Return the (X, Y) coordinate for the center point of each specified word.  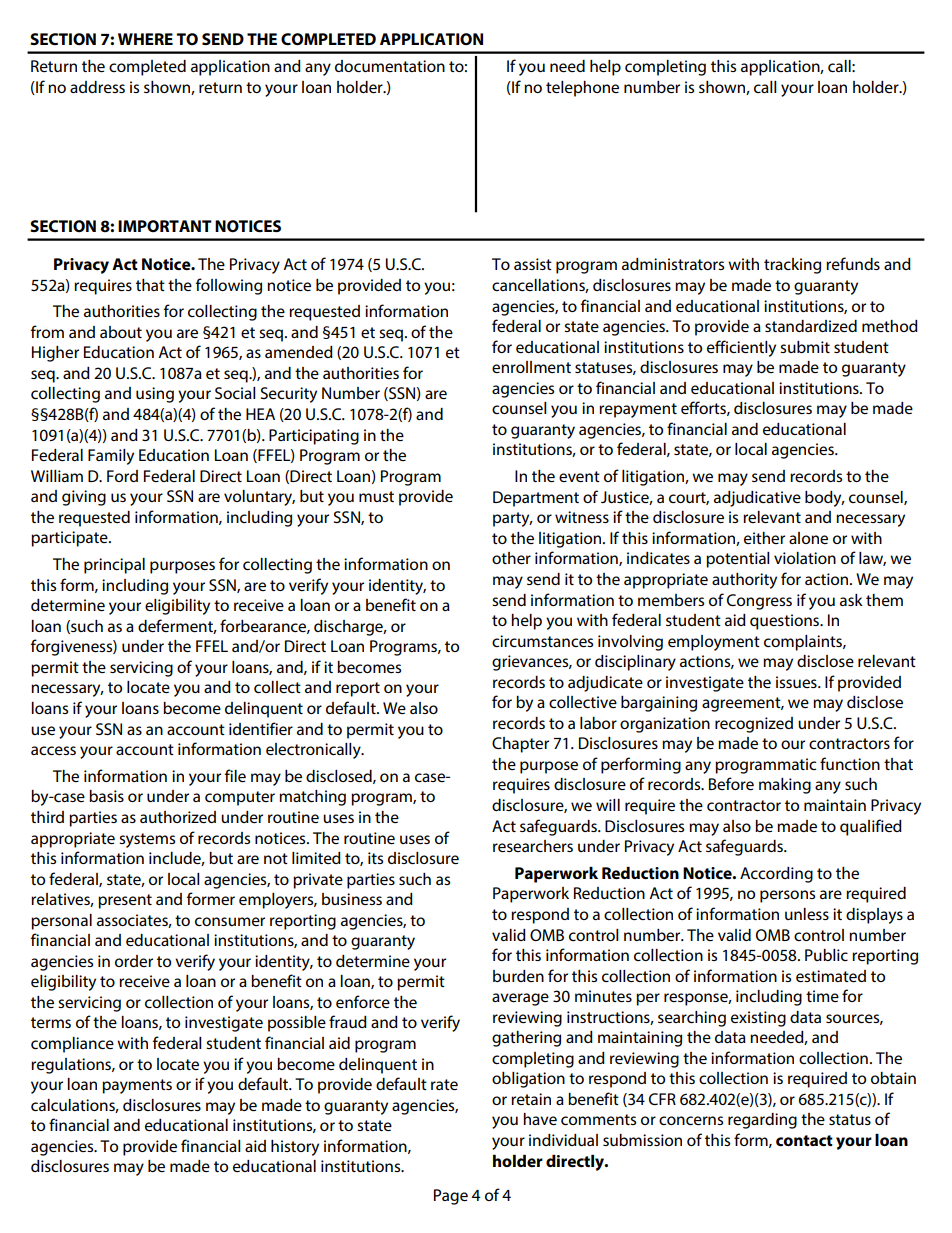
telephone (582, 89)
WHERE (145, 39)
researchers (533, 846)
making (785, 786)
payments (137, 1086)
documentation (390, 66)
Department (536, 499)
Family (111, 457)
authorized (178, 817)
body (824, 499)
